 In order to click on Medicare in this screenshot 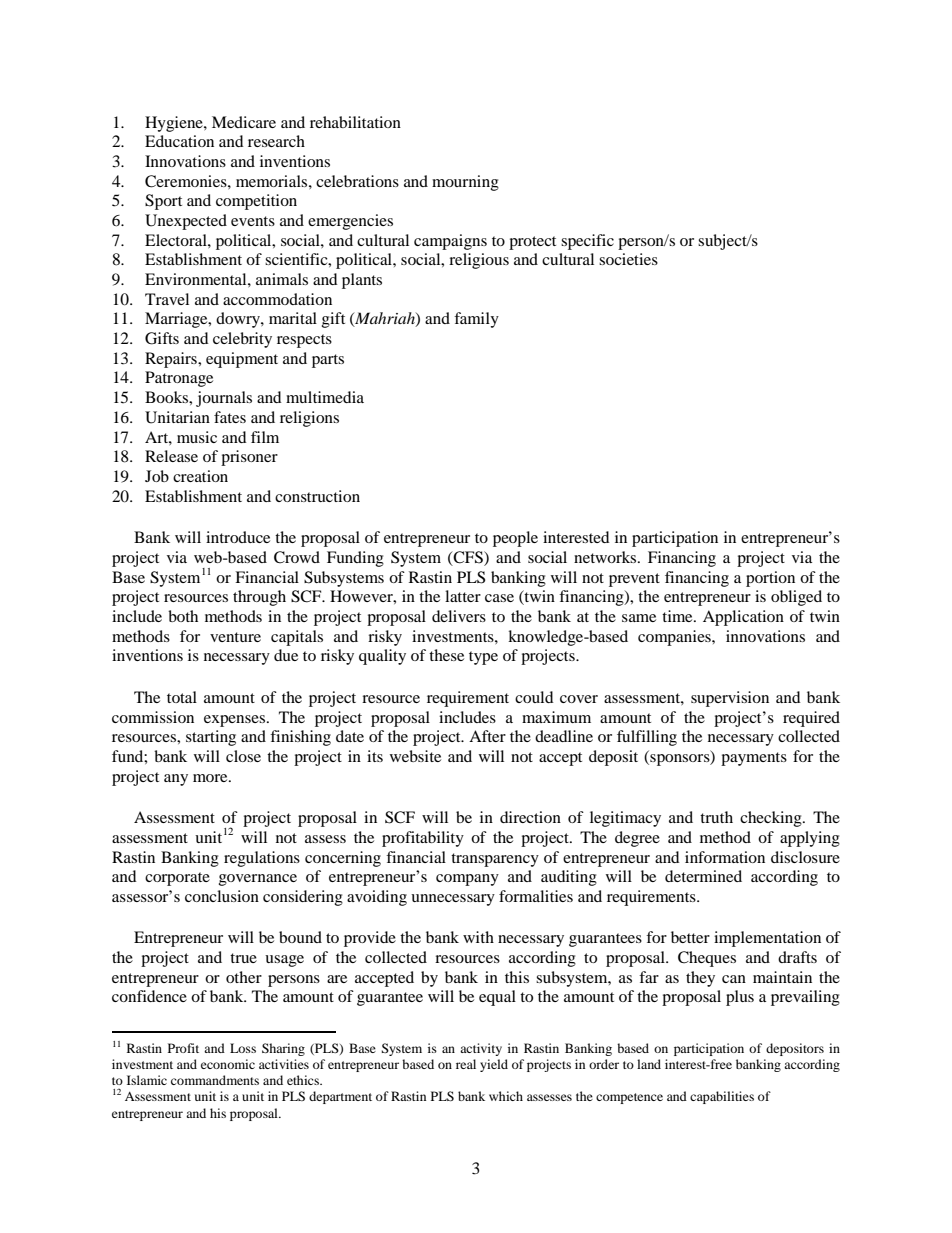, I will do `click(244, 122)`.
